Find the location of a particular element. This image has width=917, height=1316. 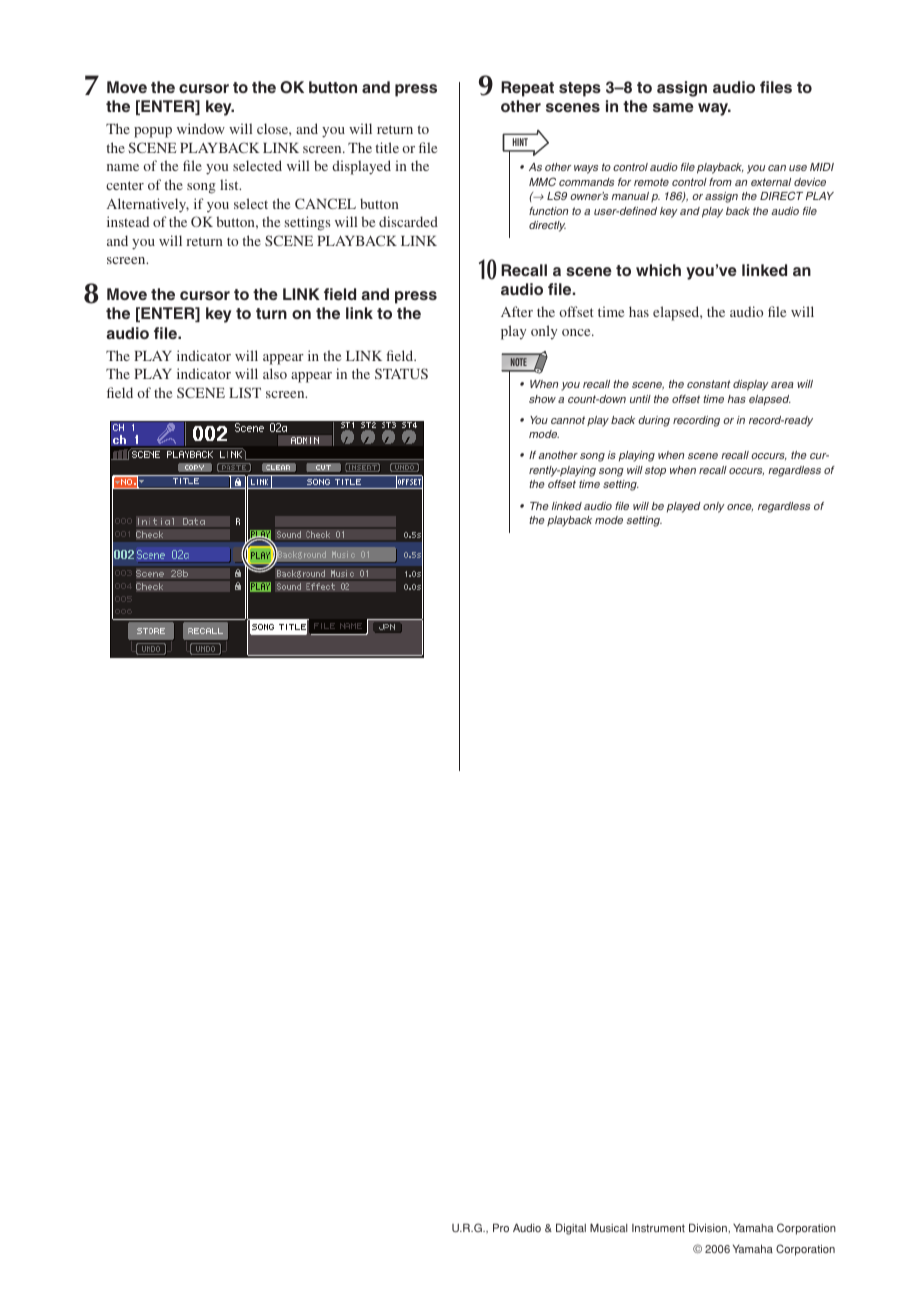

Division is located at coordinates (709, 1228).
